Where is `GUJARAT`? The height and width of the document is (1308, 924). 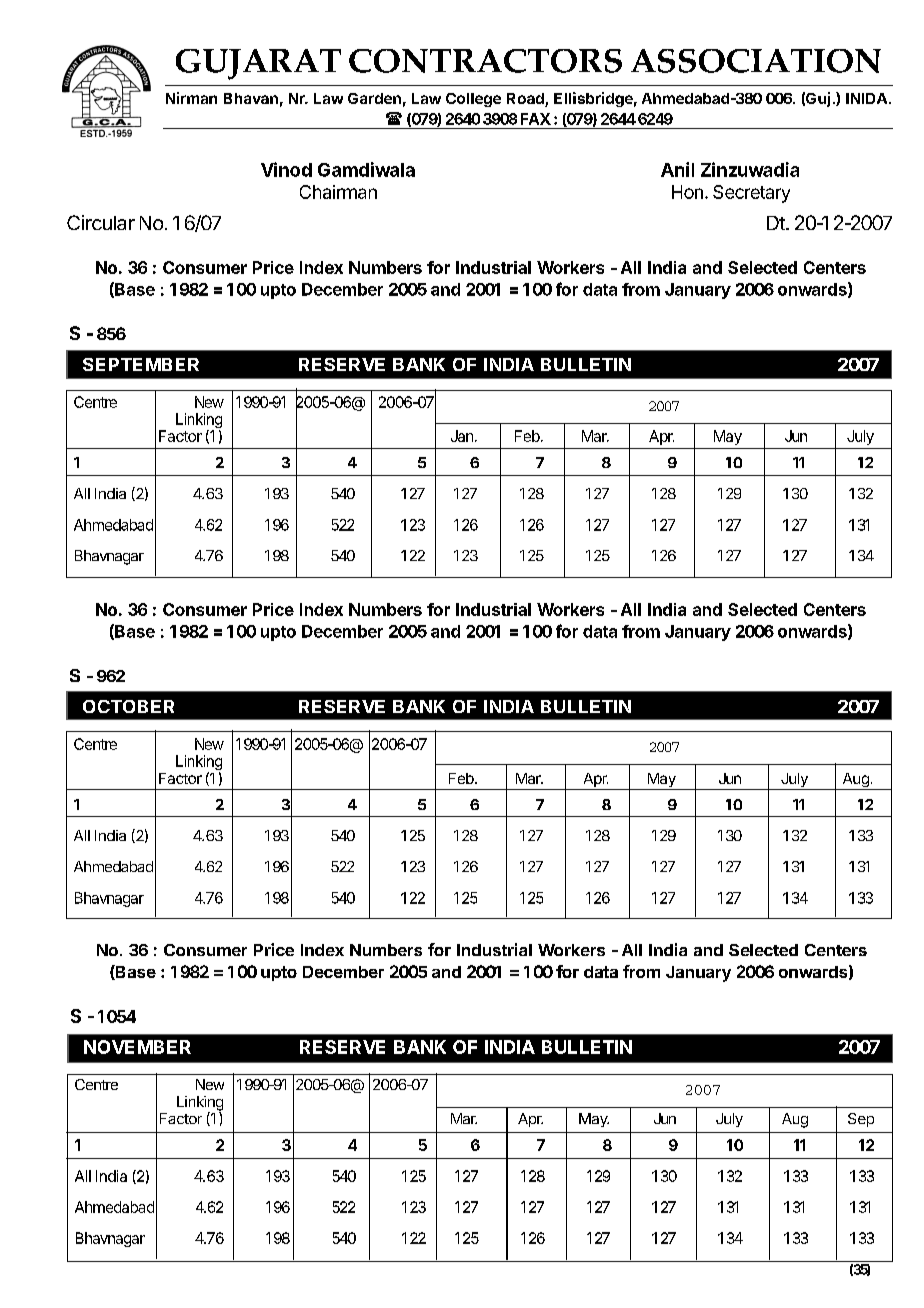
GUJARAT is located at coordinates (258, 64).
